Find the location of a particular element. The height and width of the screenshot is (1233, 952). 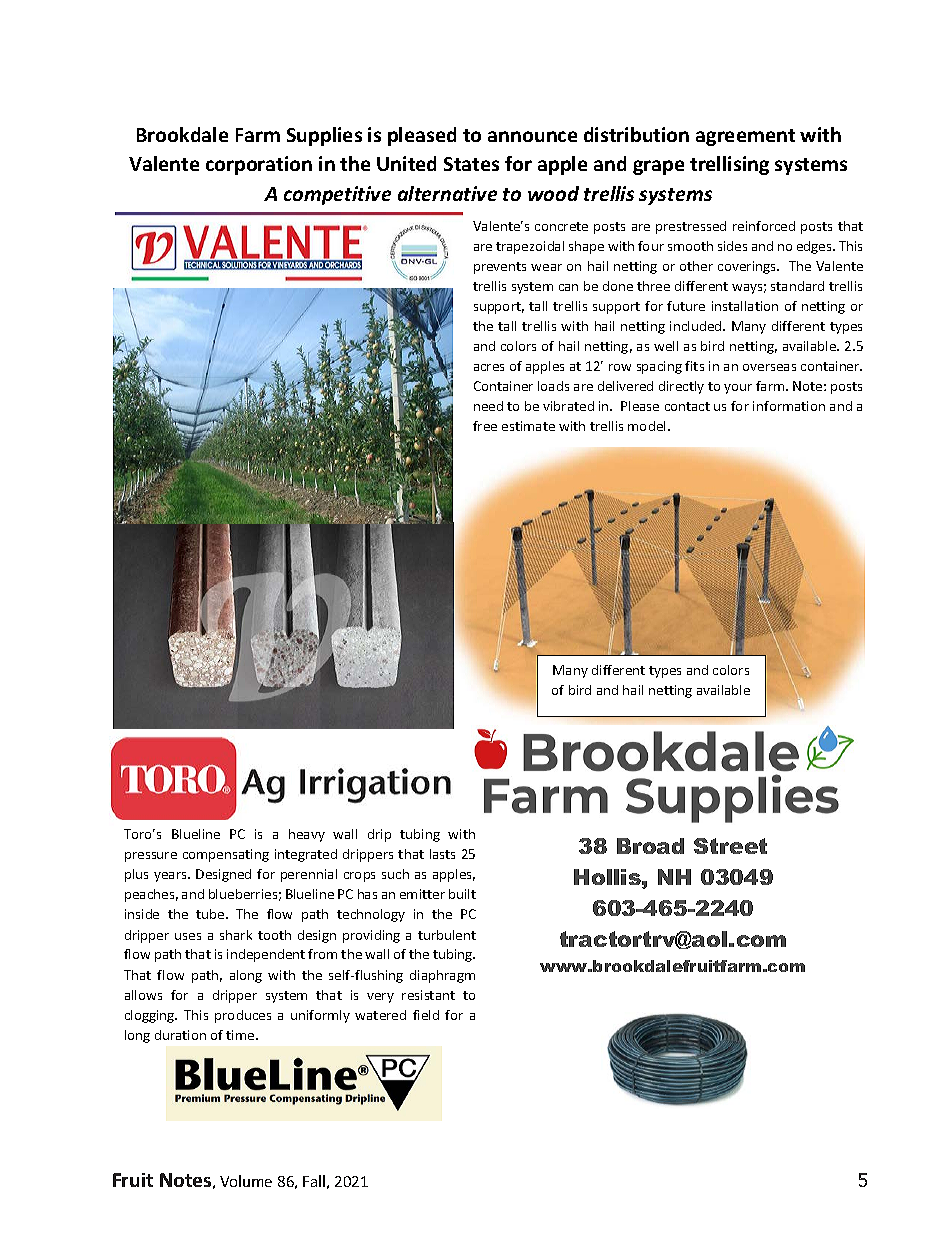

States is located at coordinates (471, 164).
